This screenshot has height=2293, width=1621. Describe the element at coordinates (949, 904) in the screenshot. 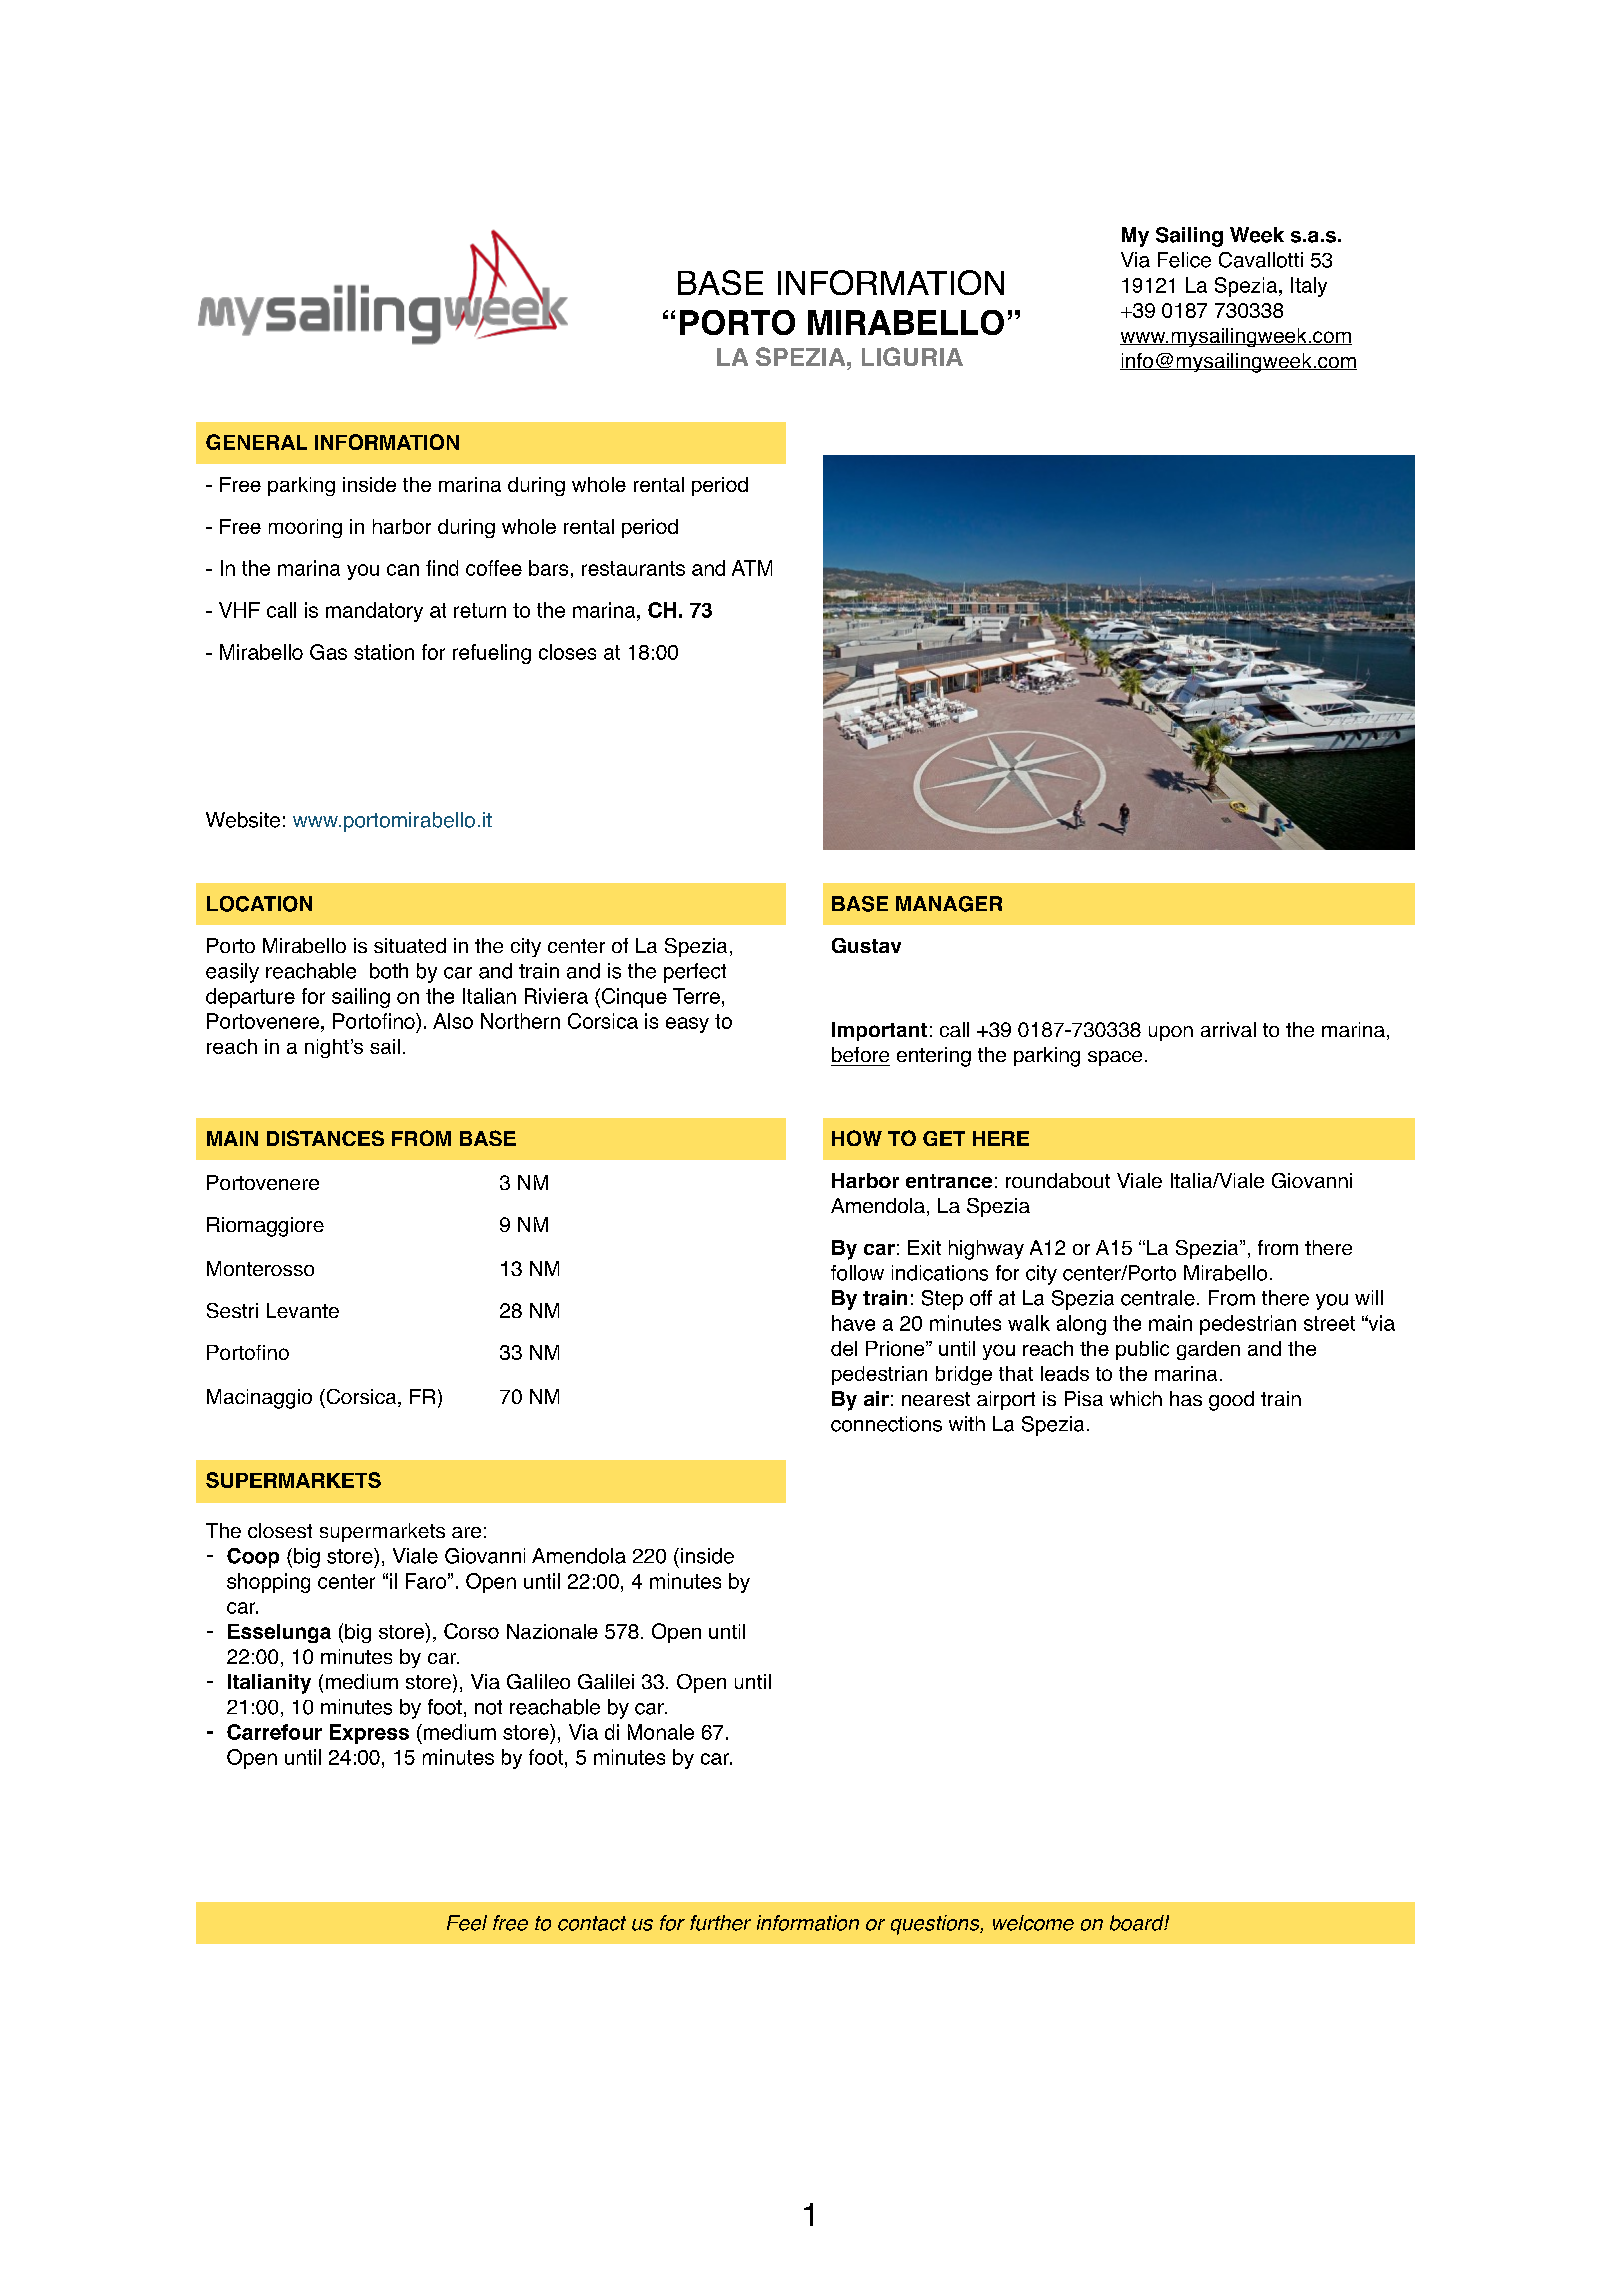

I see `MANAGER` at that location.
